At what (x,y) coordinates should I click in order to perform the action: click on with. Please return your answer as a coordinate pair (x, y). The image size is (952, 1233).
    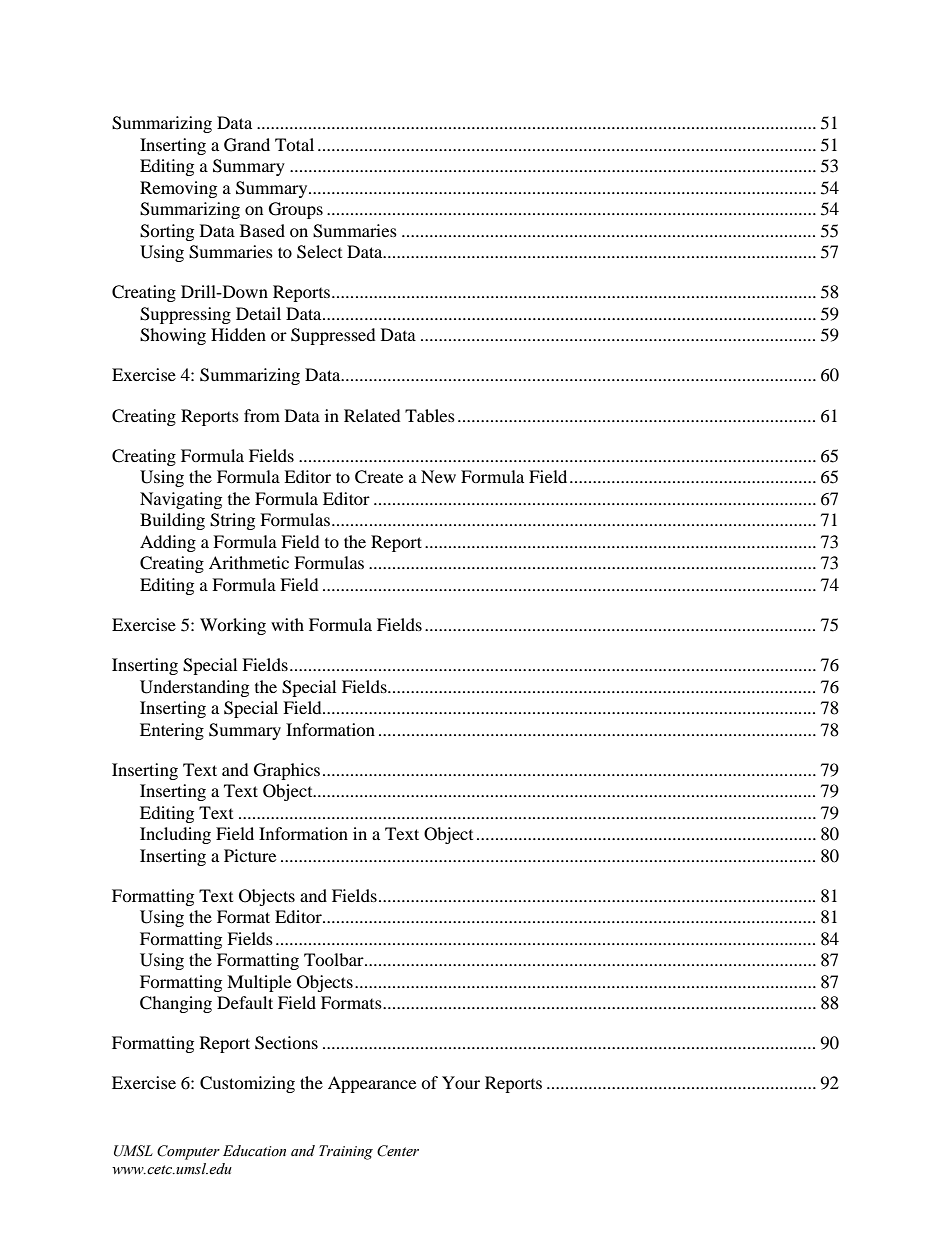
    Looking at the image, I should click on (287, 624).
